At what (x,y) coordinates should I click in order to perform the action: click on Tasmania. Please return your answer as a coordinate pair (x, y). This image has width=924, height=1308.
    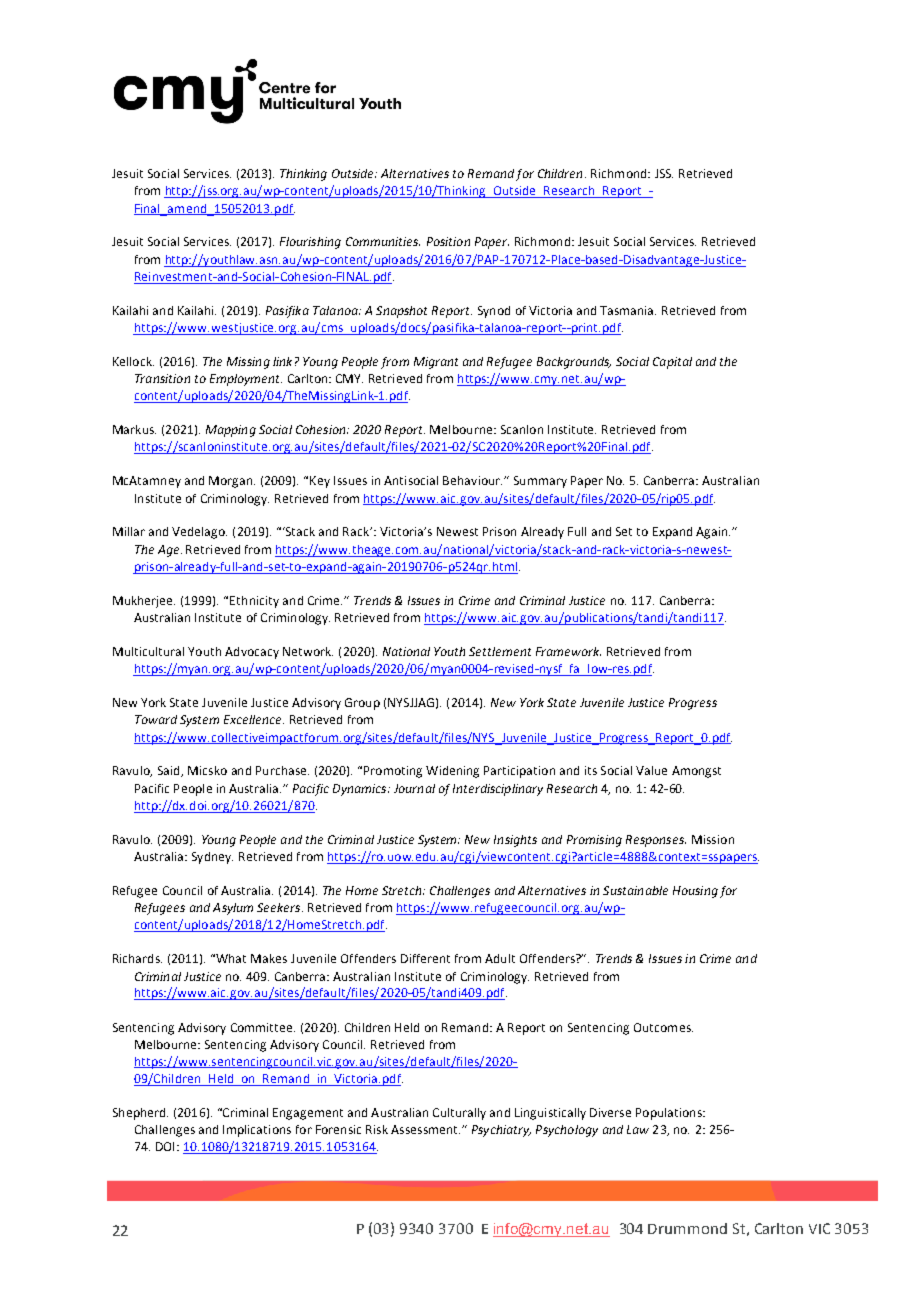
    Looking at the image, I should click on (628, 310).
